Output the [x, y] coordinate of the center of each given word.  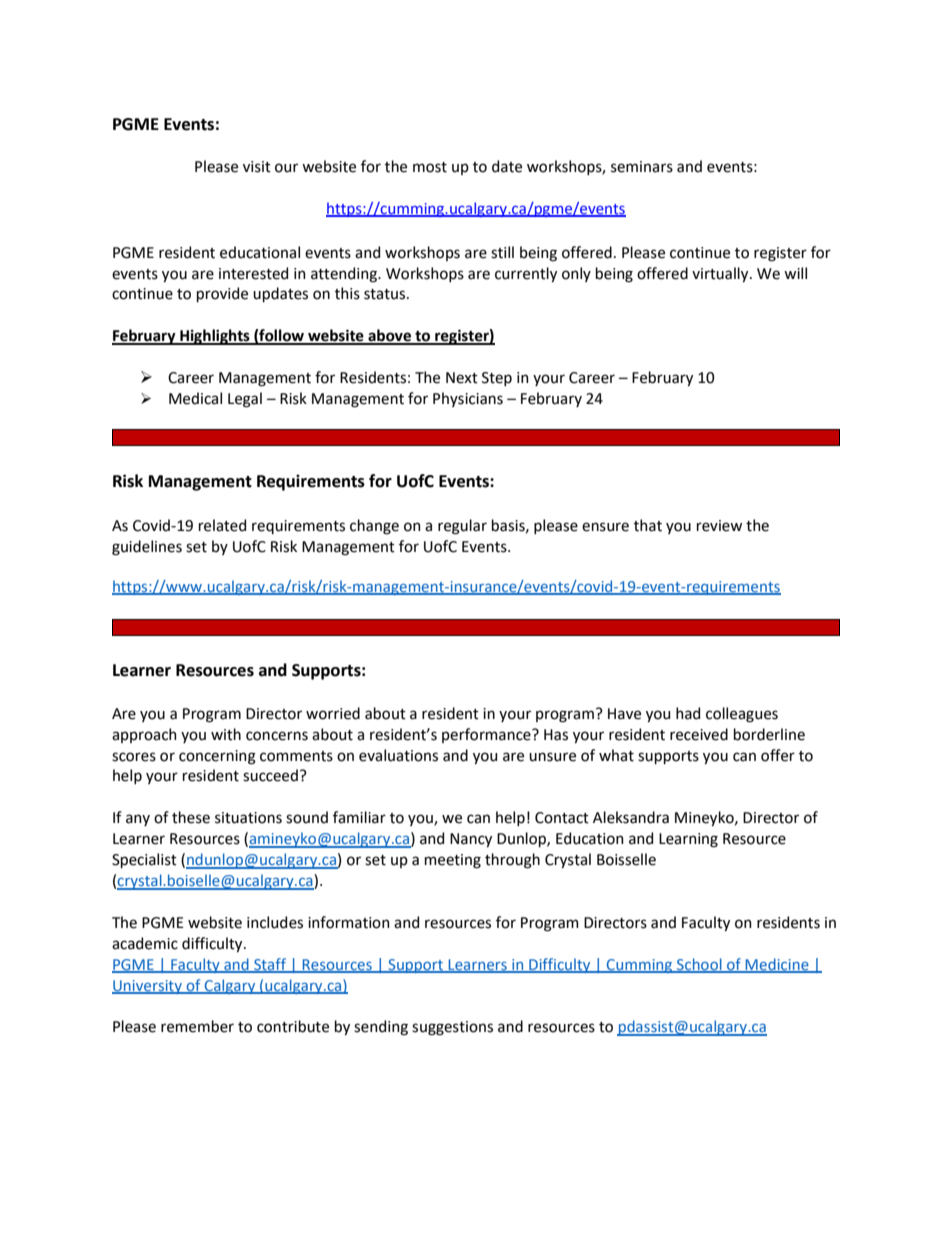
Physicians [468, 399]
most [430, 167]
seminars [642, 167]
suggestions [452, 1028]
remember [197, 1026]
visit [257, 167]
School [699, 965]
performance [487, 735]
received [699, 734]
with [226, 734]
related [222, 525]
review [719, 526]
